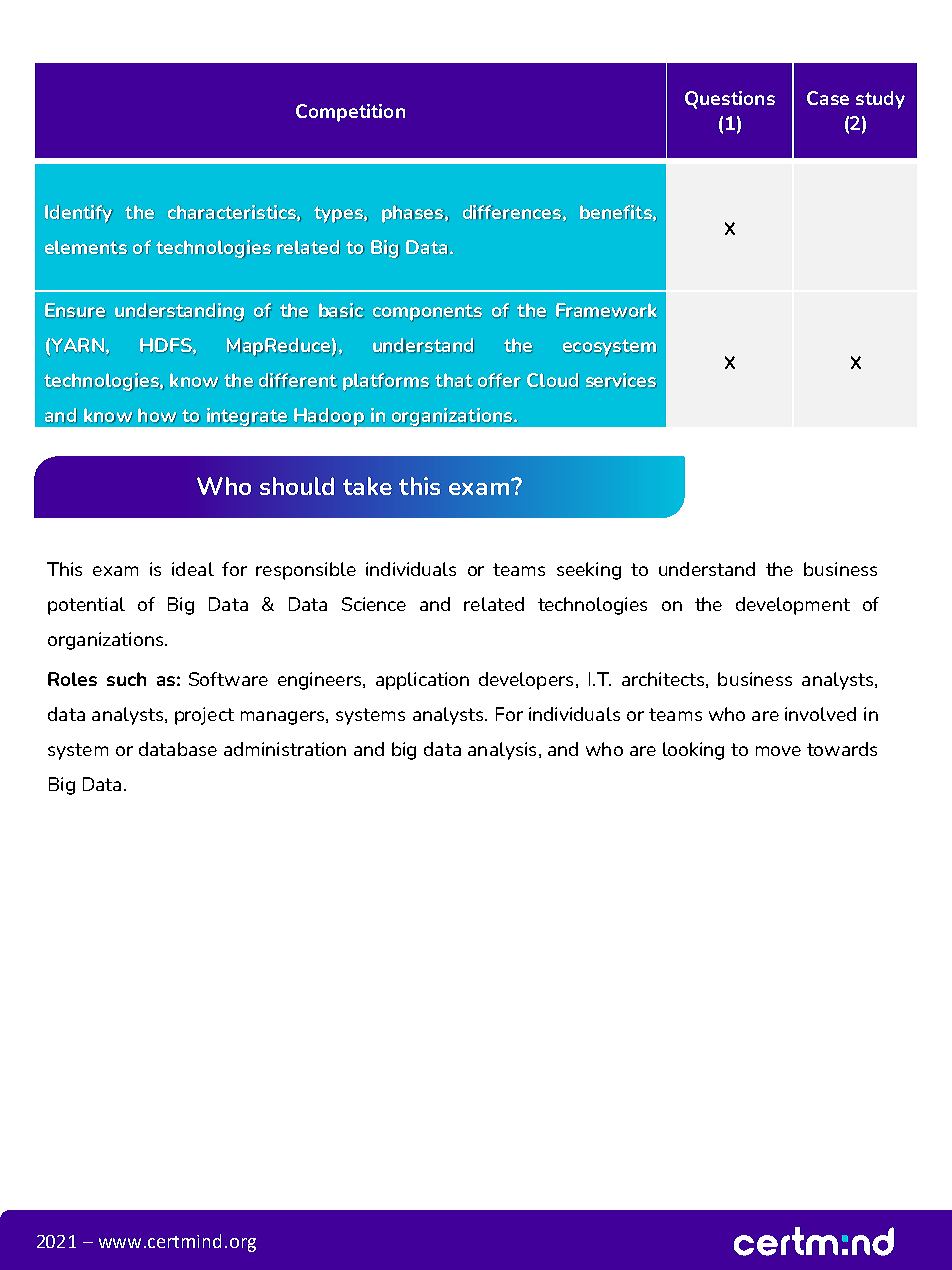  What do you see at coordinates (414, 214) in the screenshot?
I see `phases` at bounding box center [414, 214].
